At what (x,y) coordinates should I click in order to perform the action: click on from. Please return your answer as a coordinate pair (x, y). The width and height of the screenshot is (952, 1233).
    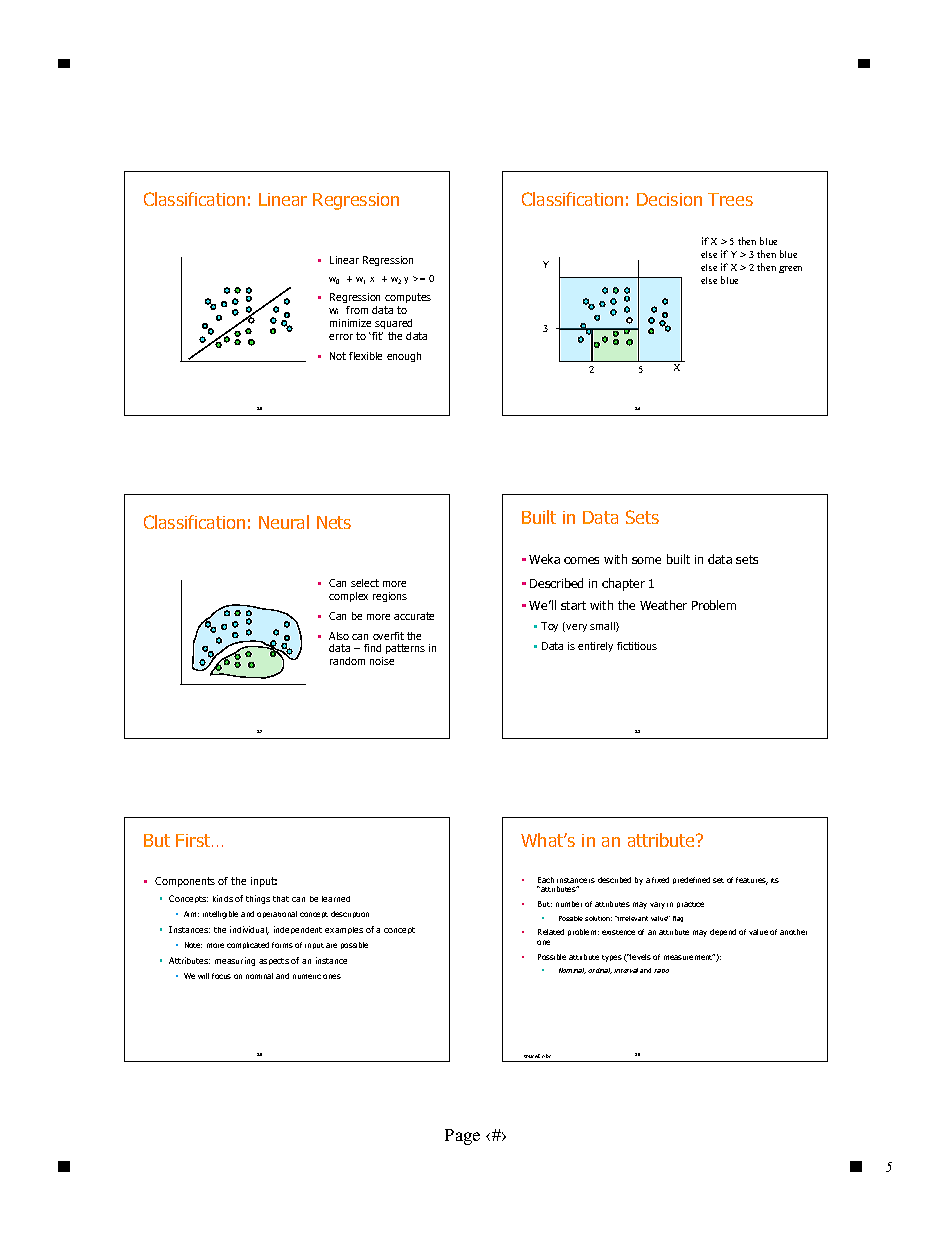
    Looking at the image, I should click on (357, 310).
